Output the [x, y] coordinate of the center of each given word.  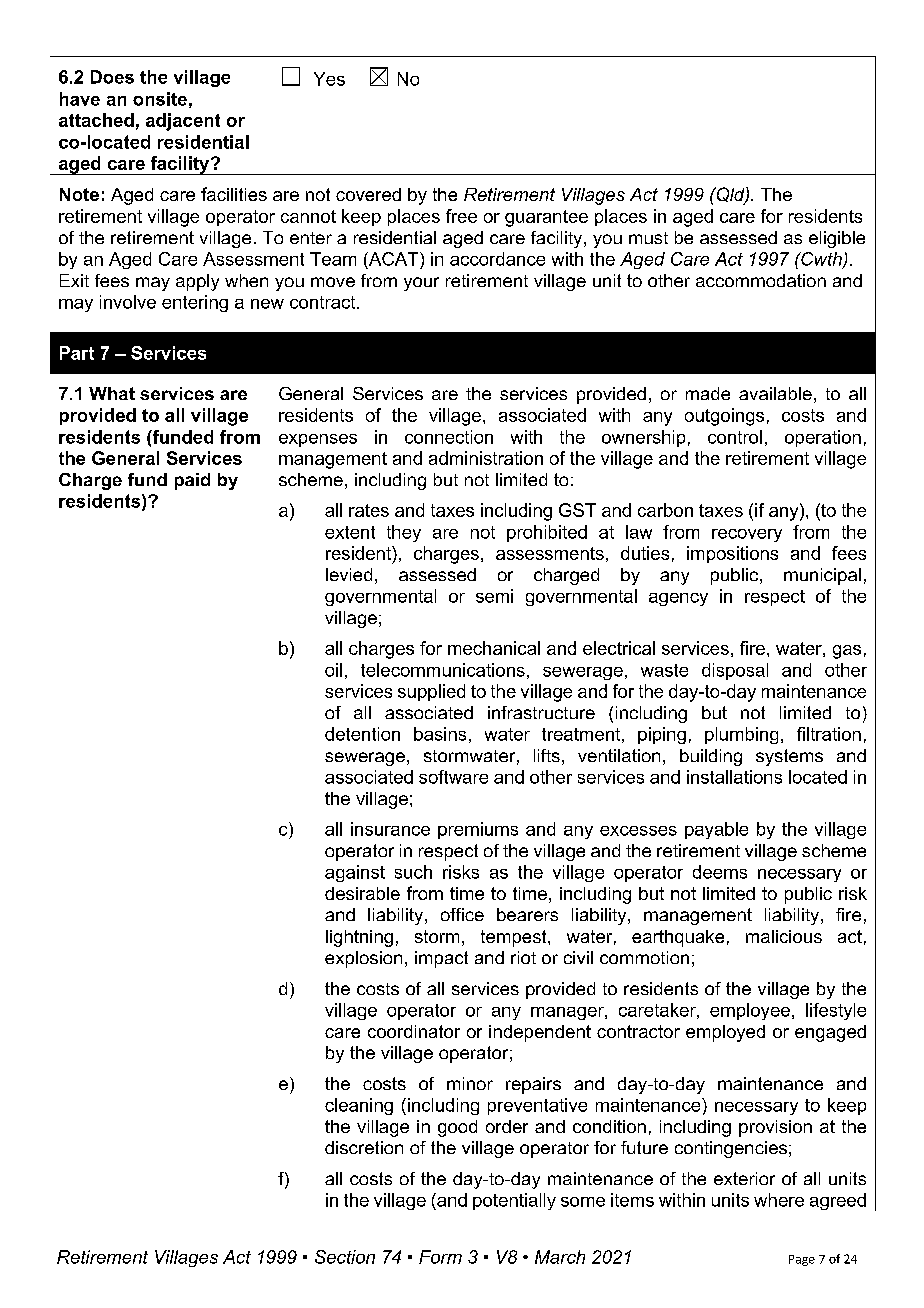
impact [441, 959]
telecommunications [443, 670]
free [461, 216]
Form [440, 1257]
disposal [735, 671]
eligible [837, 239]
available [775, 393]
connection [449, 437]
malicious [784, 936]
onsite [160, 99]
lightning [359, 938]
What [112, 393]
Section [345, 1257]
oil [333, 670]
